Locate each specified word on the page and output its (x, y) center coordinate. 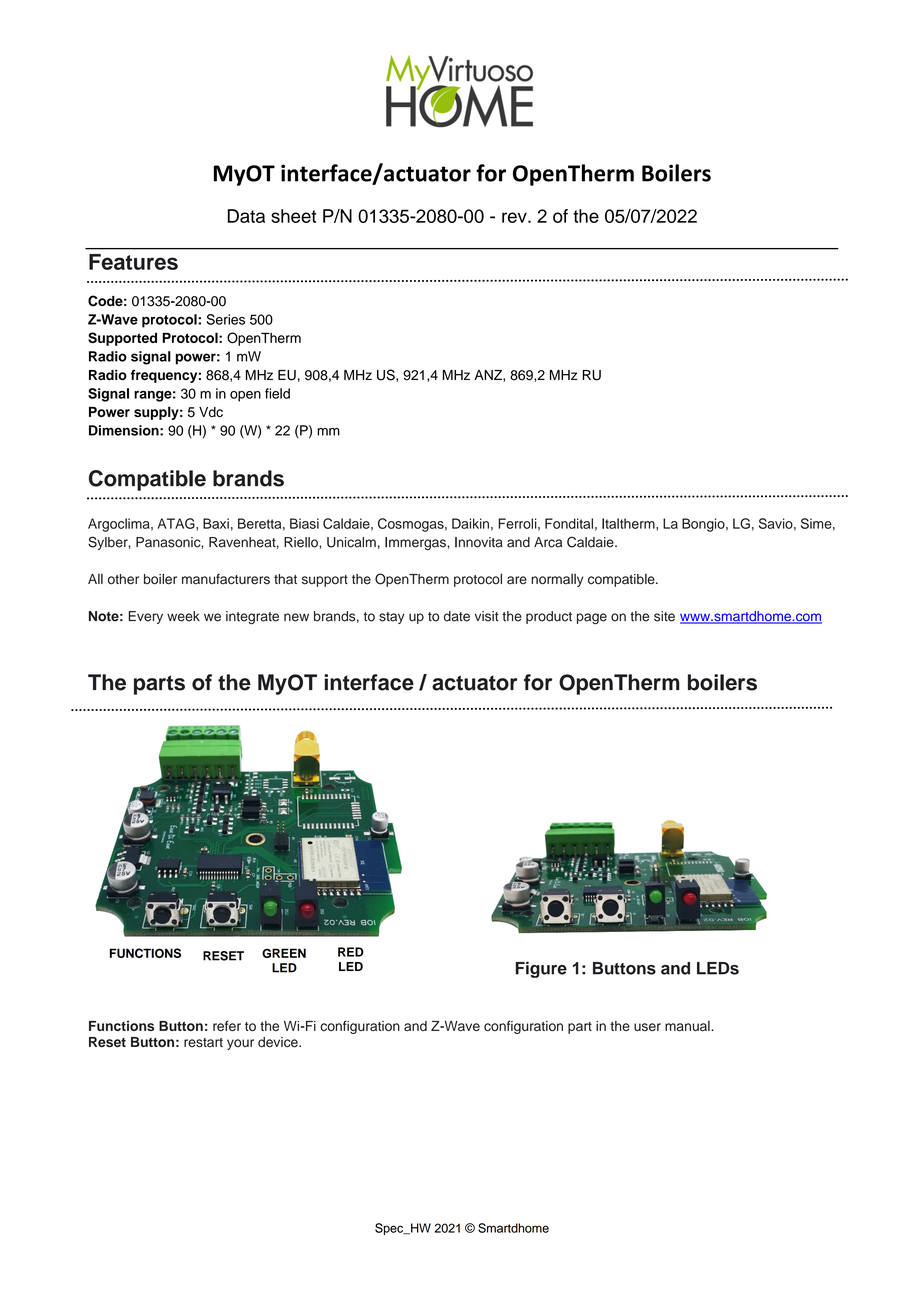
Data (246, 216)
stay (392, 618)
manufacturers (226, 579)
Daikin (470, 523)
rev (515, 217)
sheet (293, 216)
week (183, 616)
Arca (548, 542)
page (592, 619)
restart (203, 1043)
